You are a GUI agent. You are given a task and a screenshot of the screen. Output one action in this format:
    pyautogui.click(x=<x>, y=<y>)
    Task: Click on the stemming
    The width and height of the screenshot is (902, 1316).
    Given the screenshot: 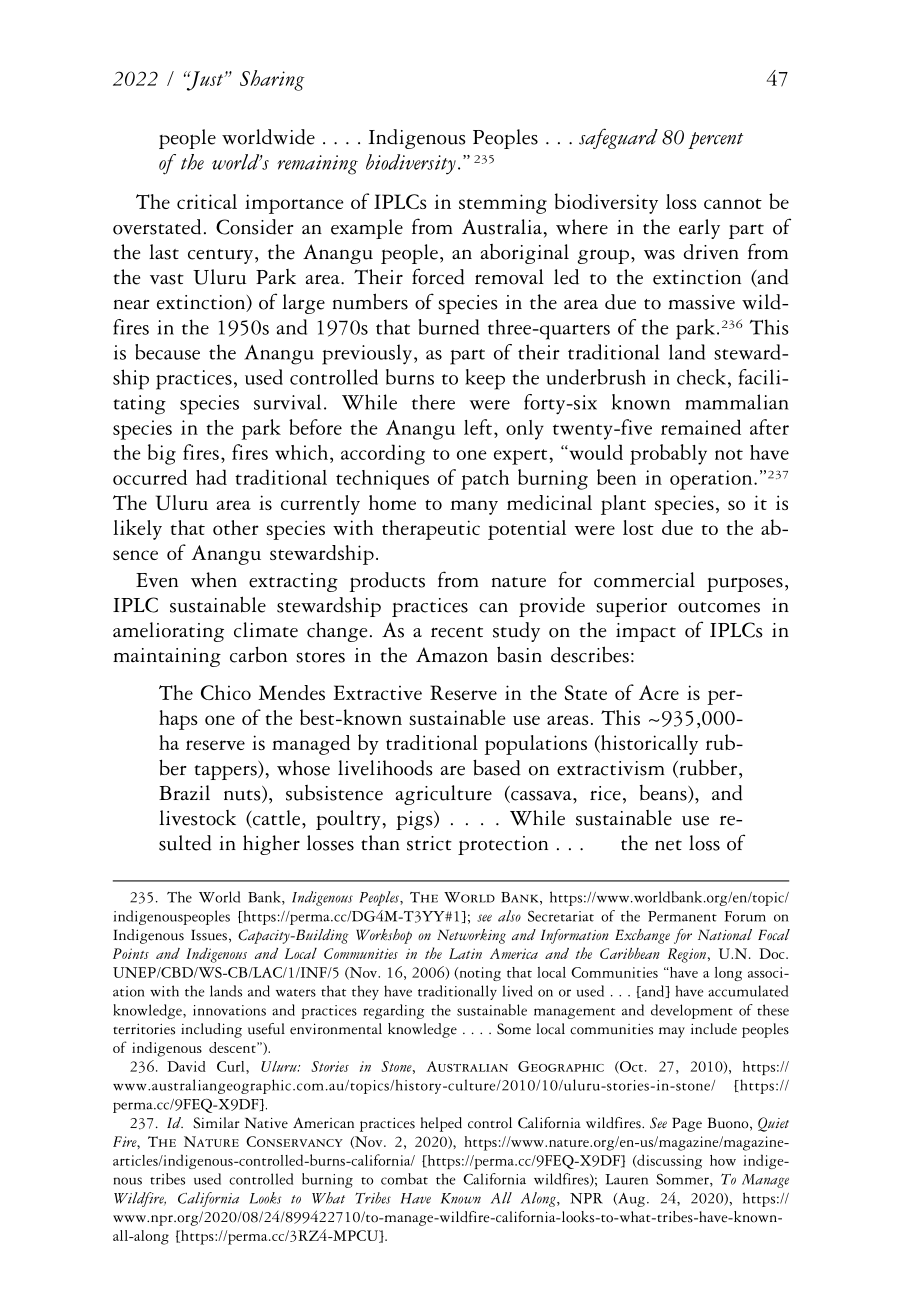 What is the action you would take?
    pyautogui.click(x=503, y=204)
